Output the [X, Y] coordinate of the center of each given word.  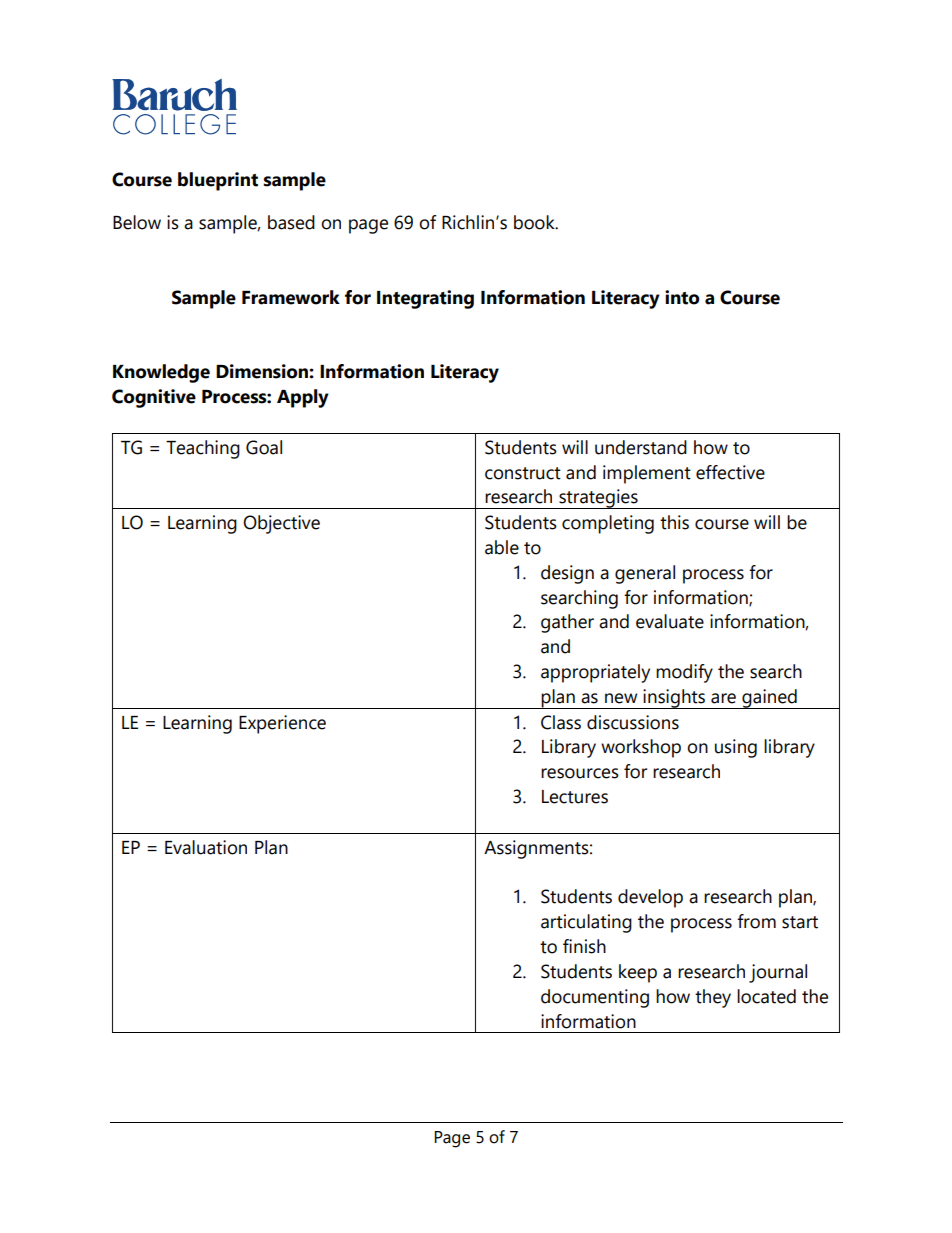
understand [641, 447]
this [674, 522]
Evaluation [206, 847]
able [502, 547]
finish [584, 946]
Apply [303, 398]
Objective [281, 524]
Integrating [425, 299]
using [736, 748]
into [682, 297]
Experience [282, 724]
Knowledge [161, 373]
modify [684, 673]
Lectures [575, 797]
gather [567, 623]
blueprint [218, 181]
